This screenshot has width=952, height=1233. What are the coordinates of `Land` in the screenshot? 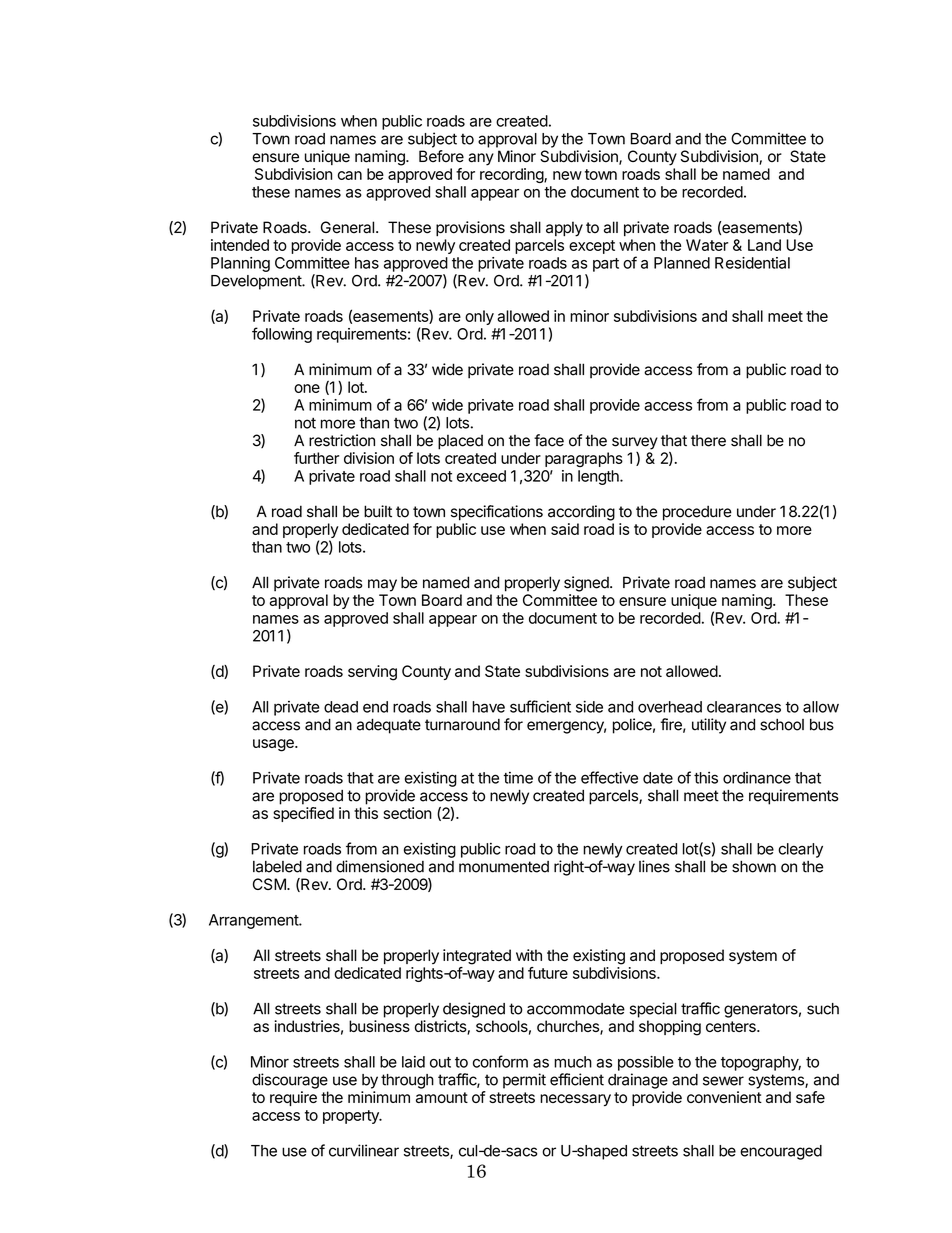 It's located at (764, 245).
